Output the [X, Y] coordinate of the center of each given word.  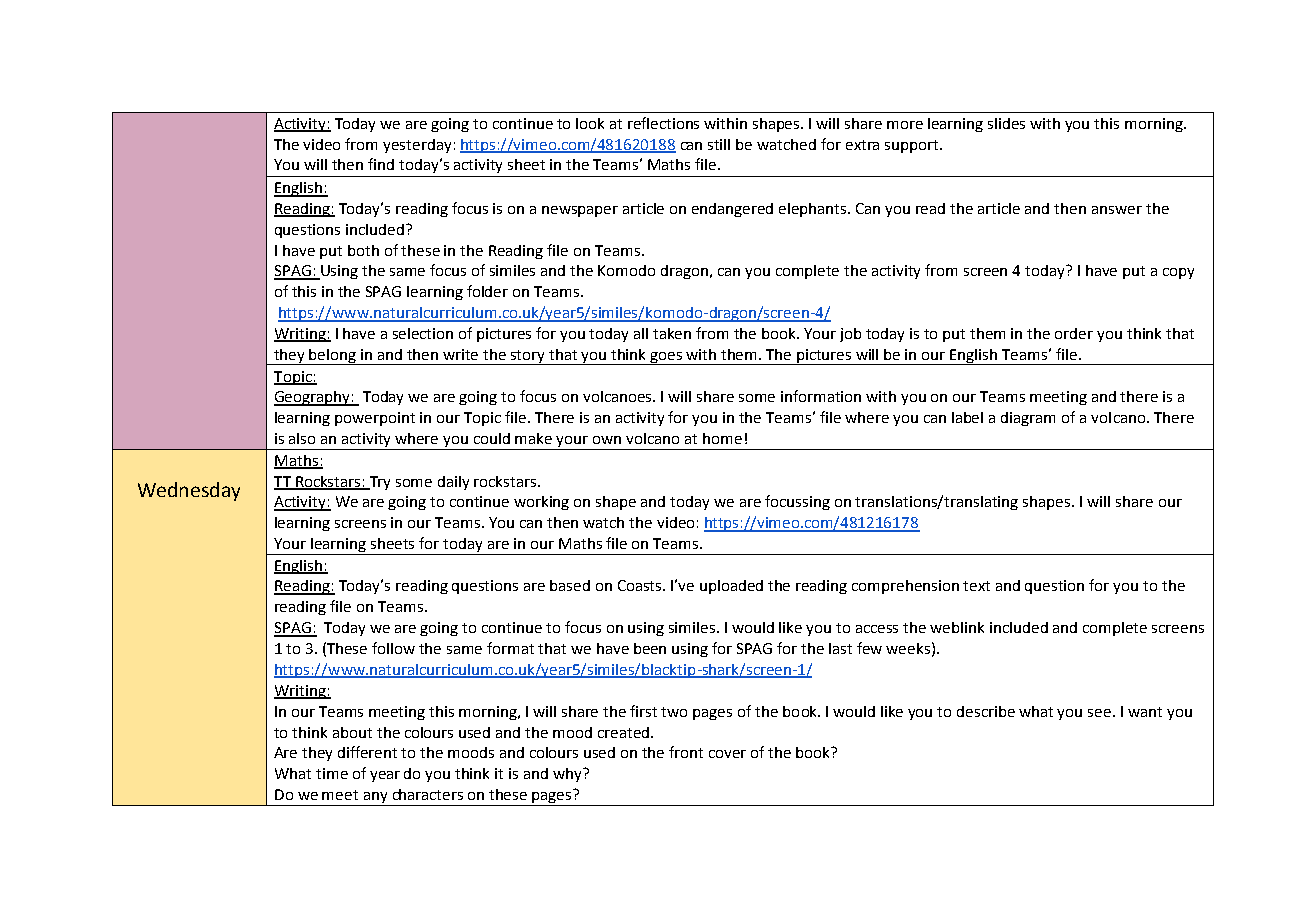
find [381, 164]
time [332, 773]
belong [333, 357]
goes [667, 358]
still [719, 144]
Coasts [641, 585]
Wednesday [189, 491]
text [976, 586]
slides [1006, 123]
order [1074, 333]
